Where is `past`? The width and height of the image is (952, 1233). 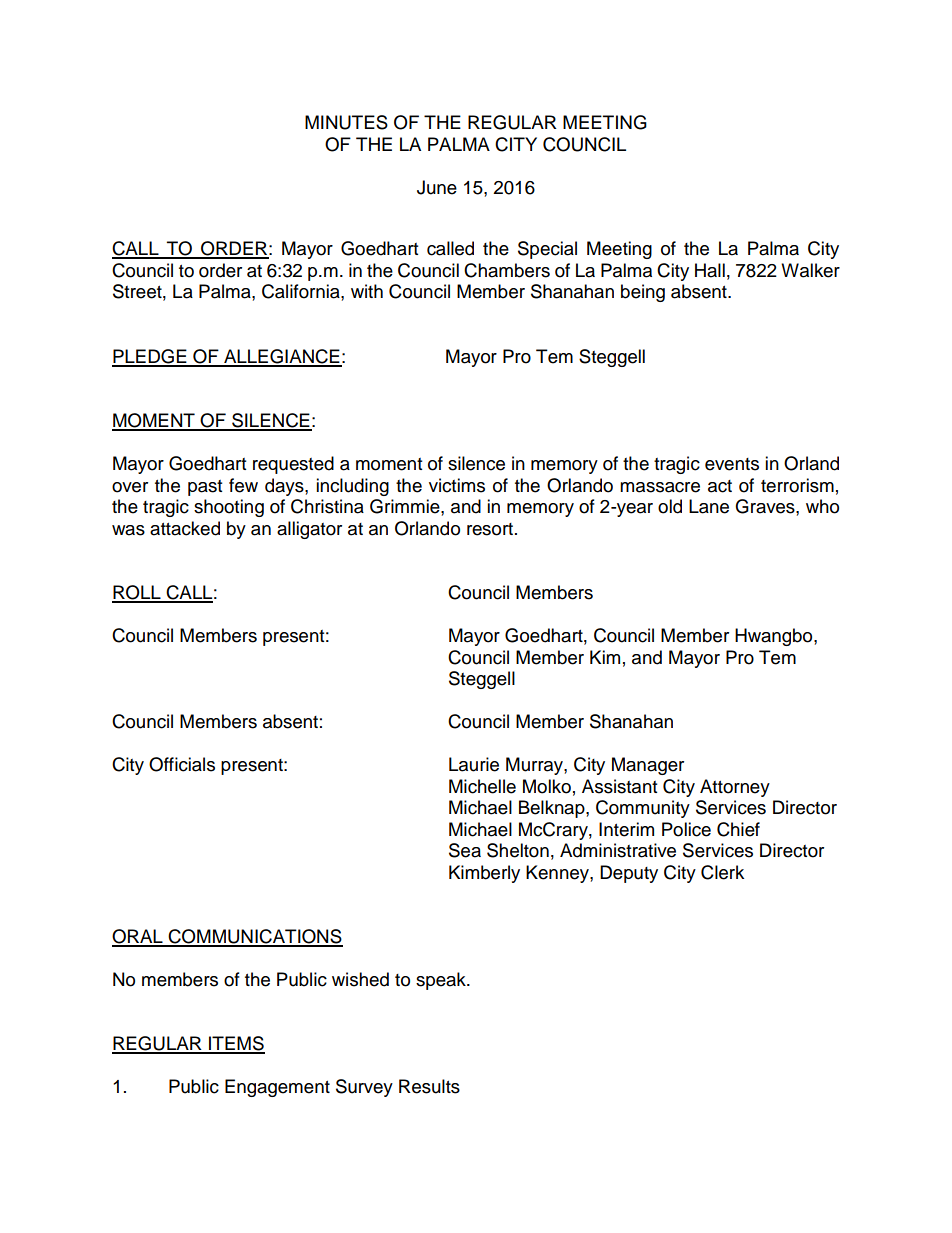
past is located at coordinates (205, 488).
